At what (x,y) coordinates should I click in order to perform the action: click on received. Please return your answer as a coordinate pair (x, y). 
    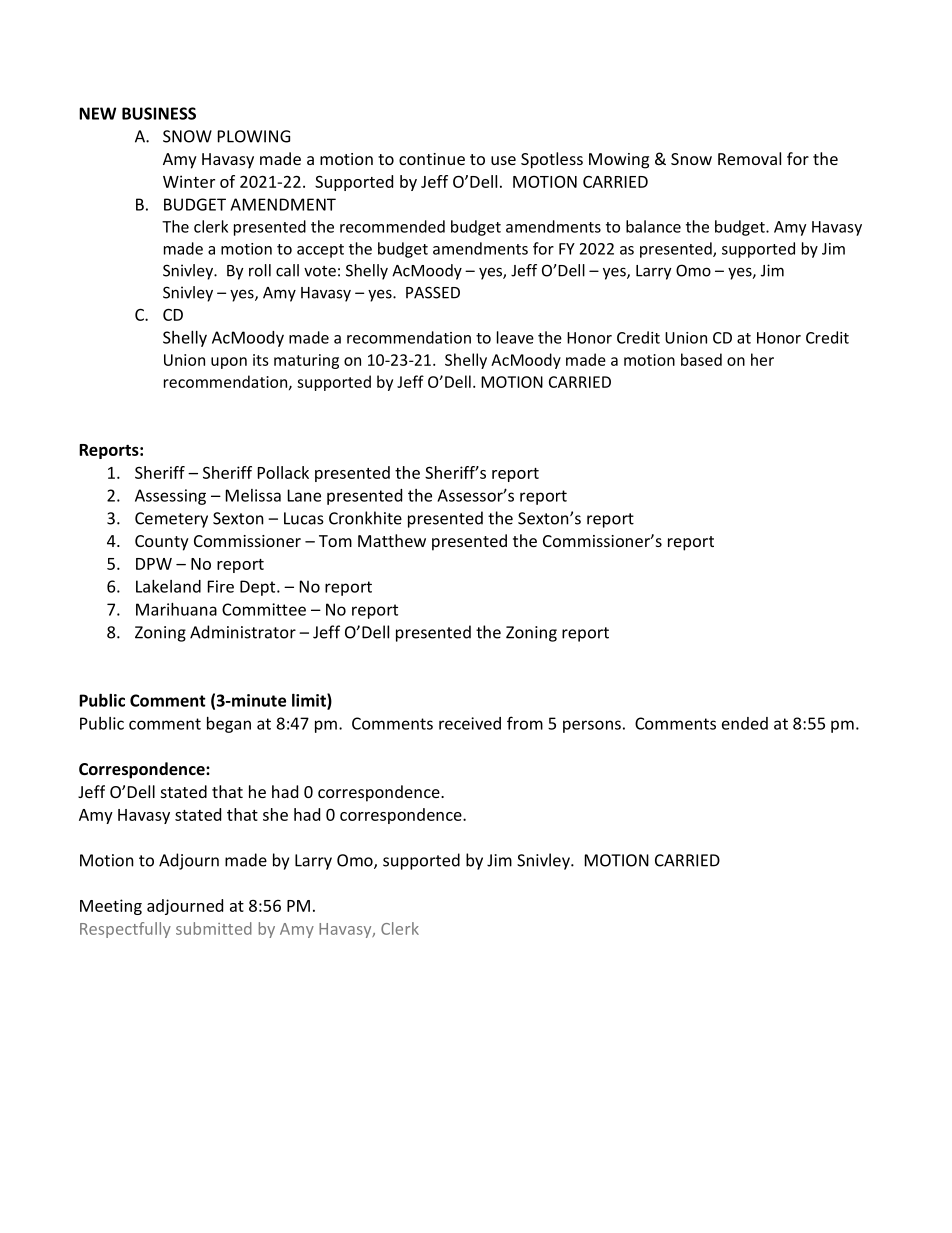
    Looking at the image, I should click on (470, 723).
